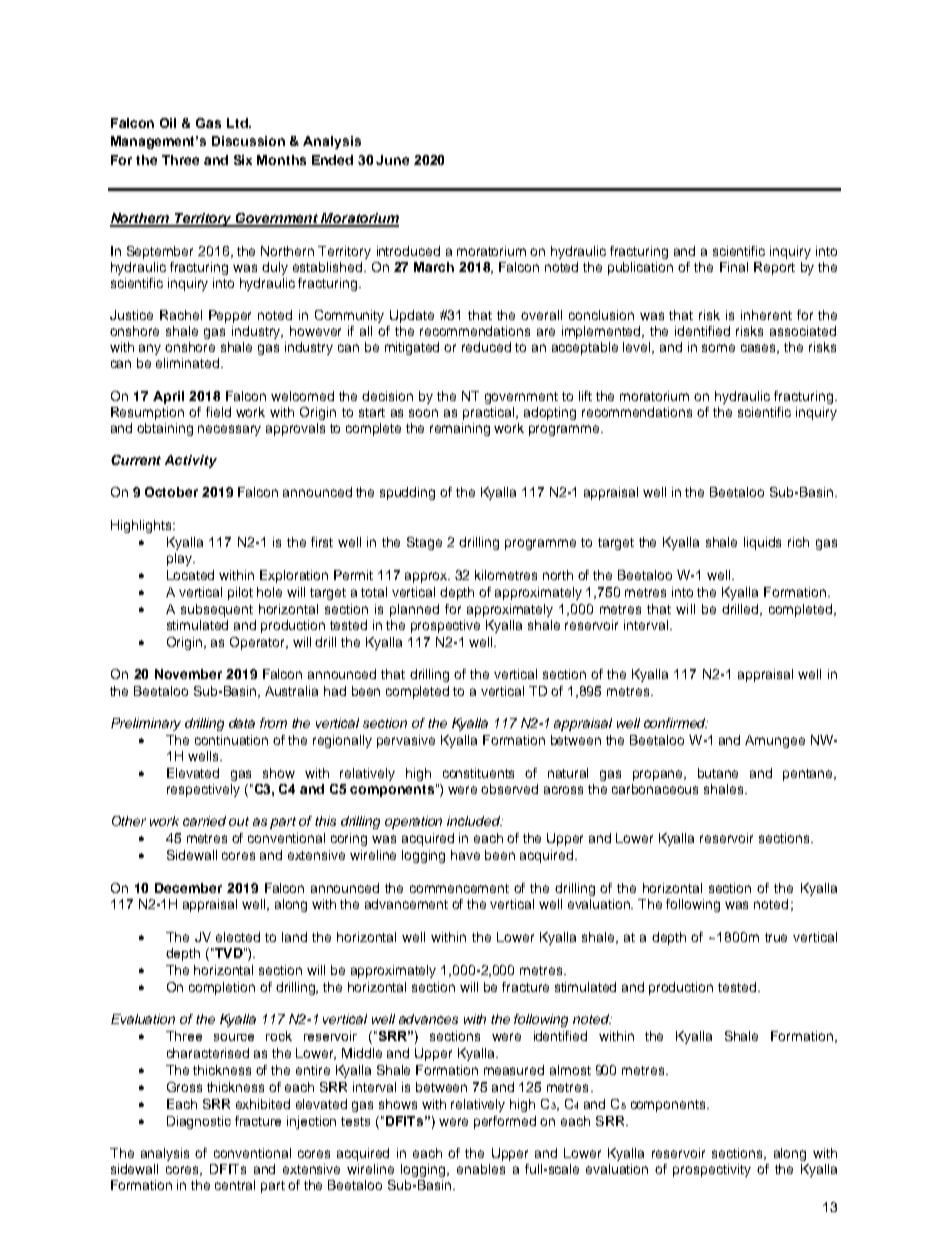 The image size is (952, 1233). I want to click on Six, so click(243, 160).
